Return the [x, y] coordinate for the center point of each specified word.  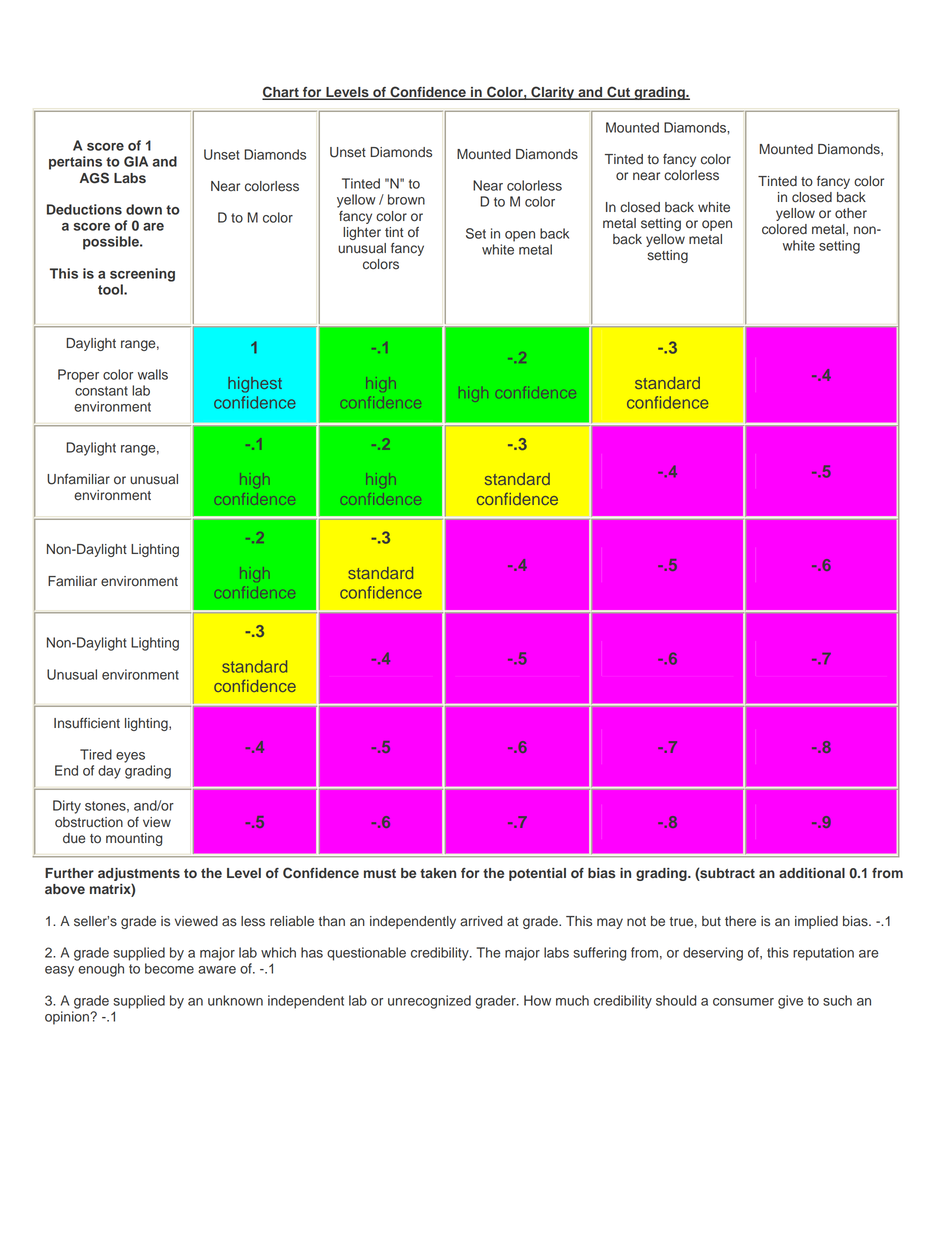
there [740, 921]
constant [101, 391]
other [851, 213]
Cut [618, 93]
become [169, 968]
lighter [362, 233]
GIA [136, 161]
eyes [130, 757]
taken [438, 873]
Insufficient [87, 723]
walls [153, 374]
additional [812, 873]
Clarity [553, 93]
